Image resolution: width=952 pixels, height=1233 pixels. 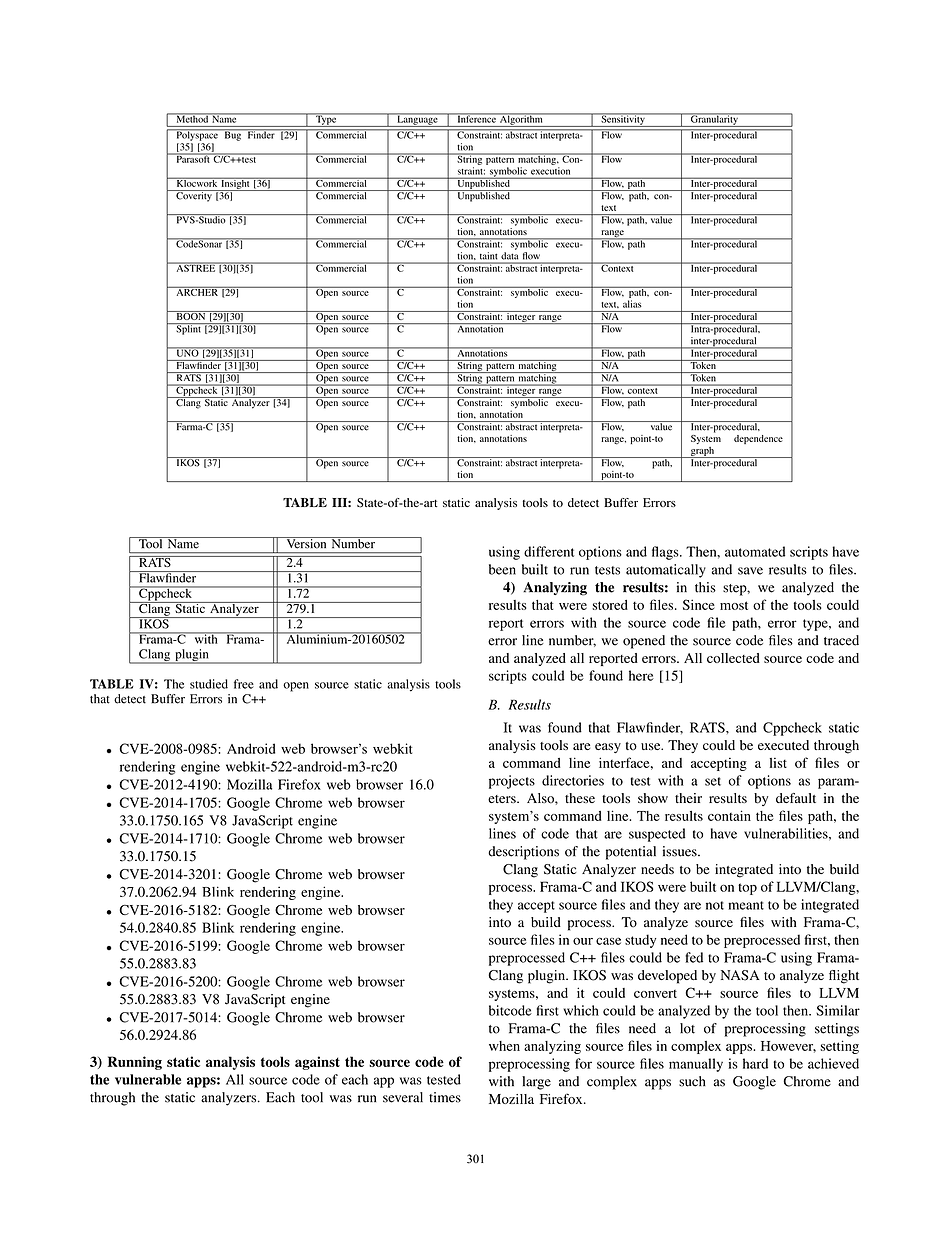 I want to click on BOON, so click(x=191, y=315).
